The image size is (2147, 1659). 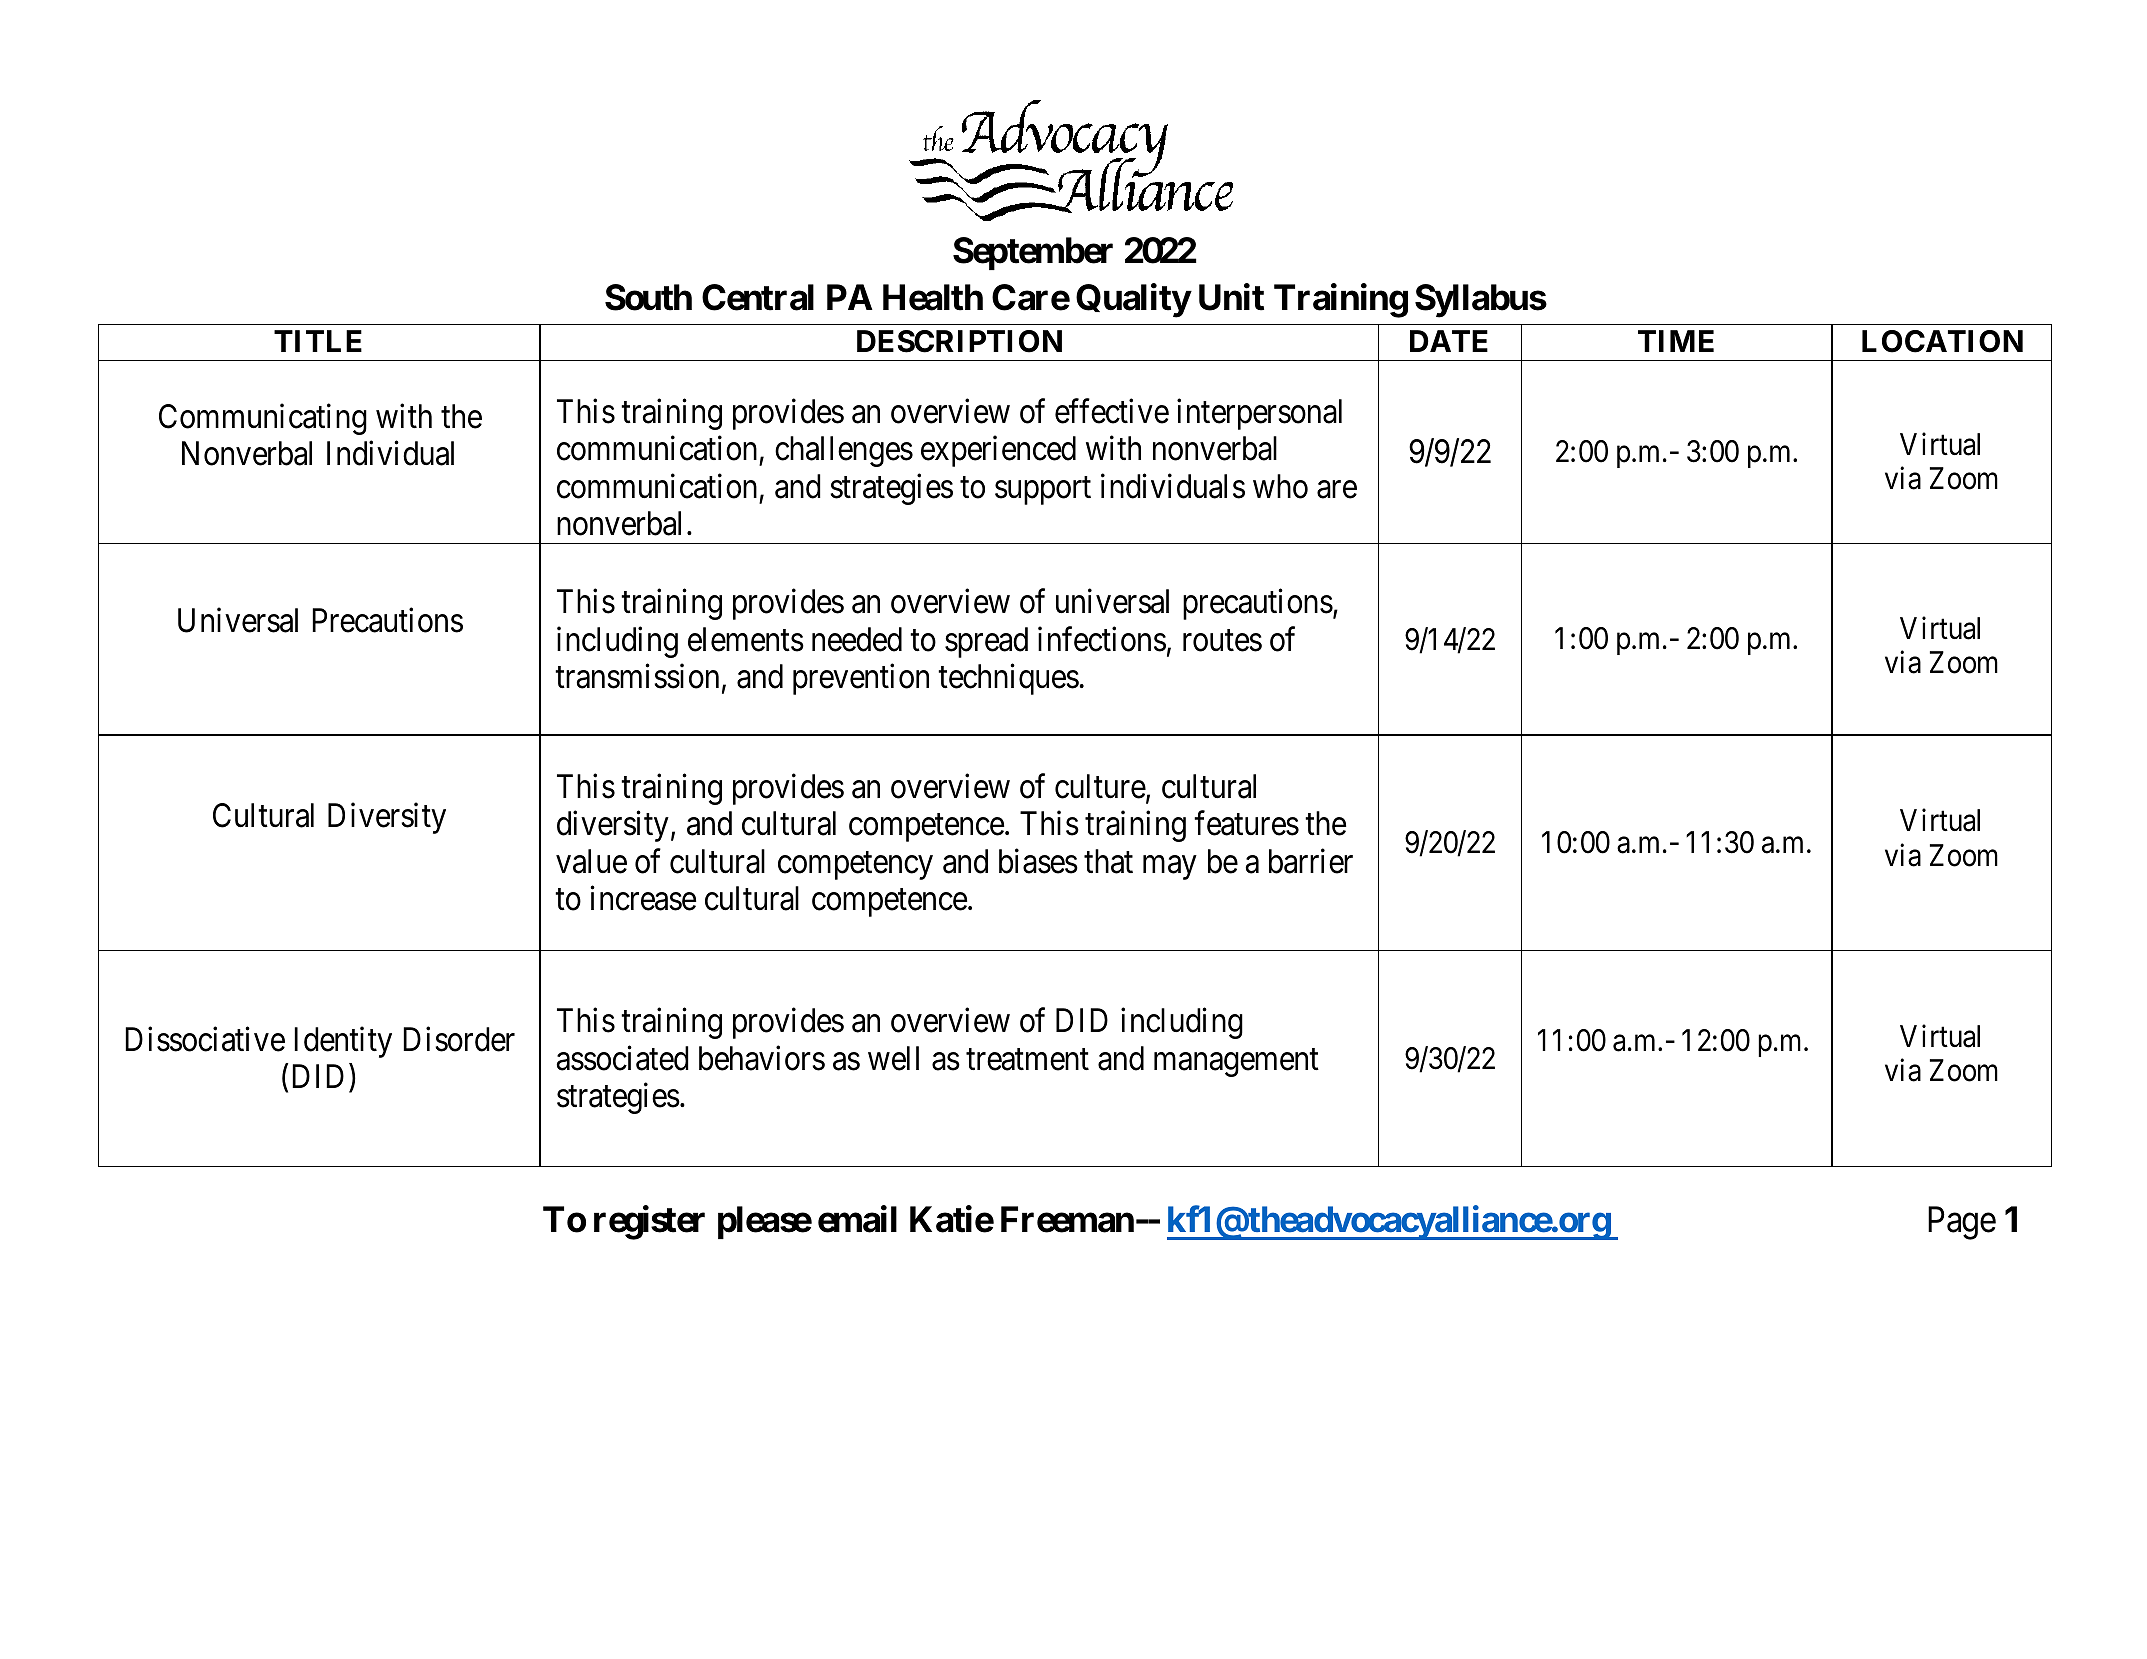 What do you see at coordinates (1280, 486) in the document?
I see `who` at bounding box center [1280, 486].
